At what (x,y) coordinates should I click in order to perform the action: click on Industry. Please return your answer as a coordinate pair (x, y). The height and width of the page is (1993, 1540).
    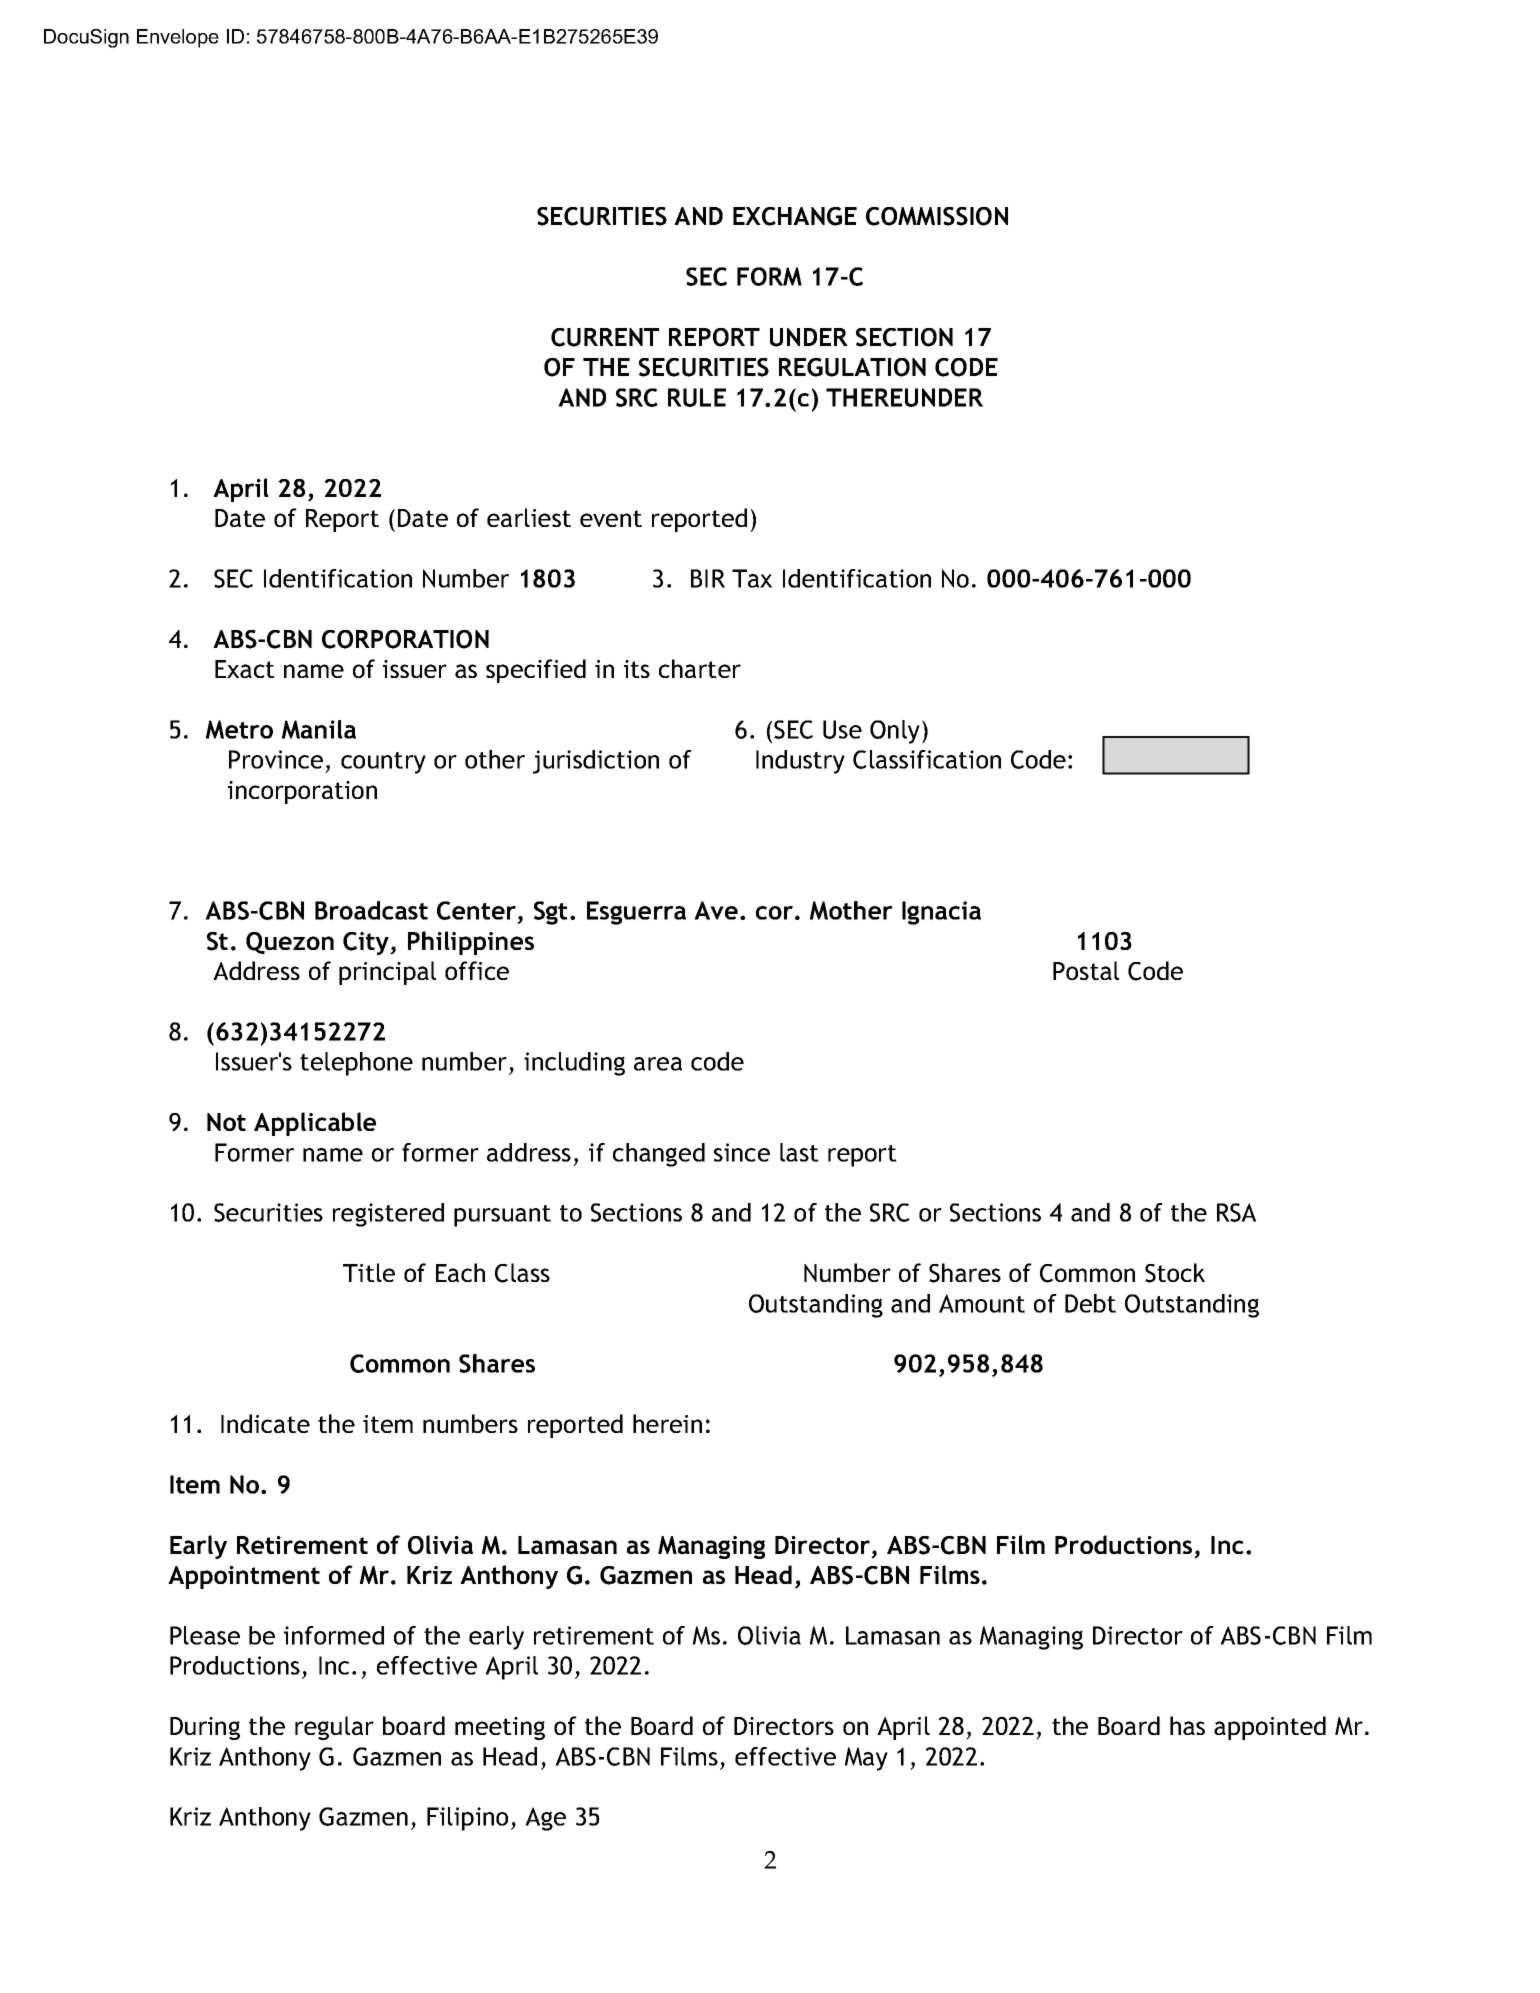
    Looking at the image, I should click on (800, 762).
